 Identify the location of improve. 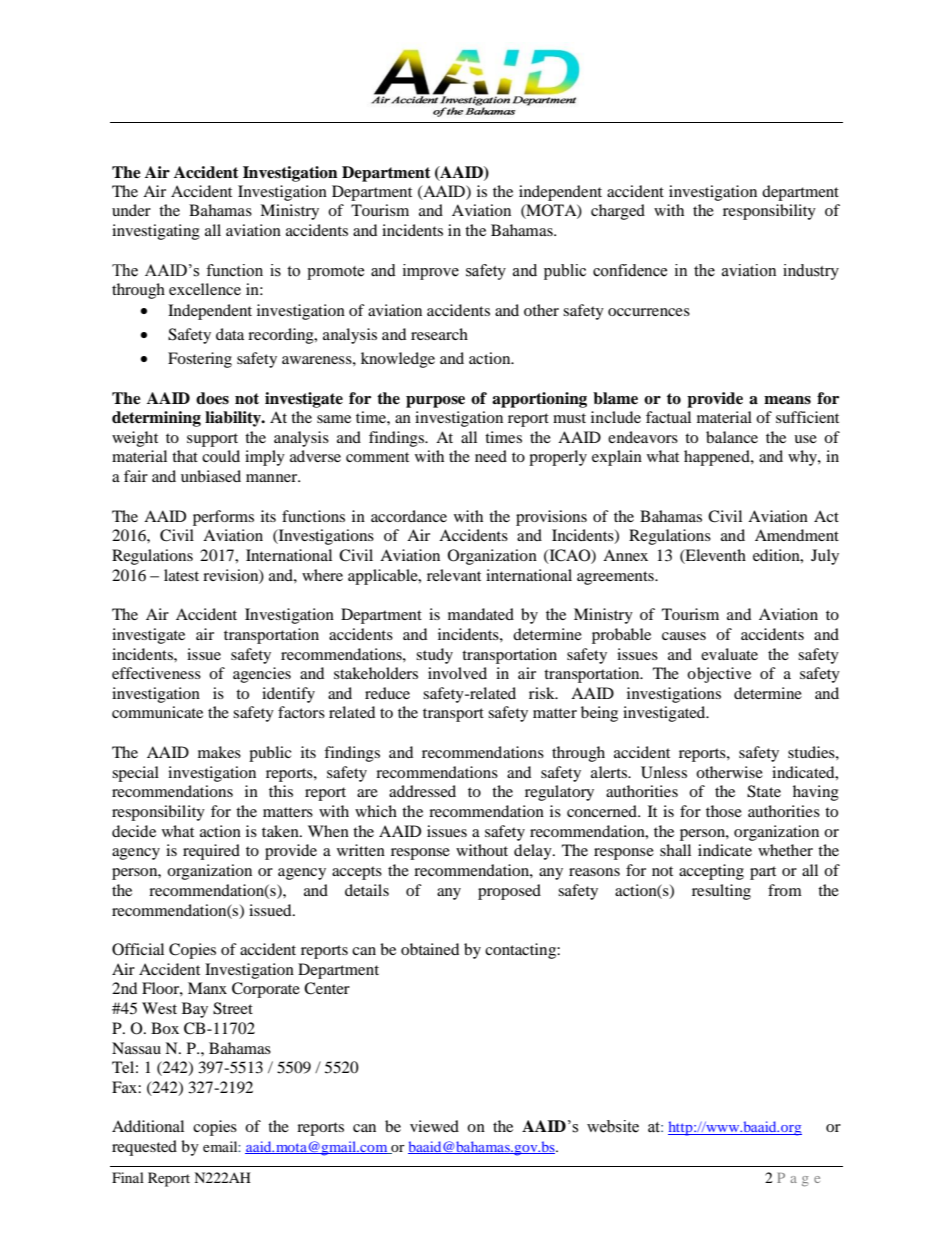
(431, 272).
